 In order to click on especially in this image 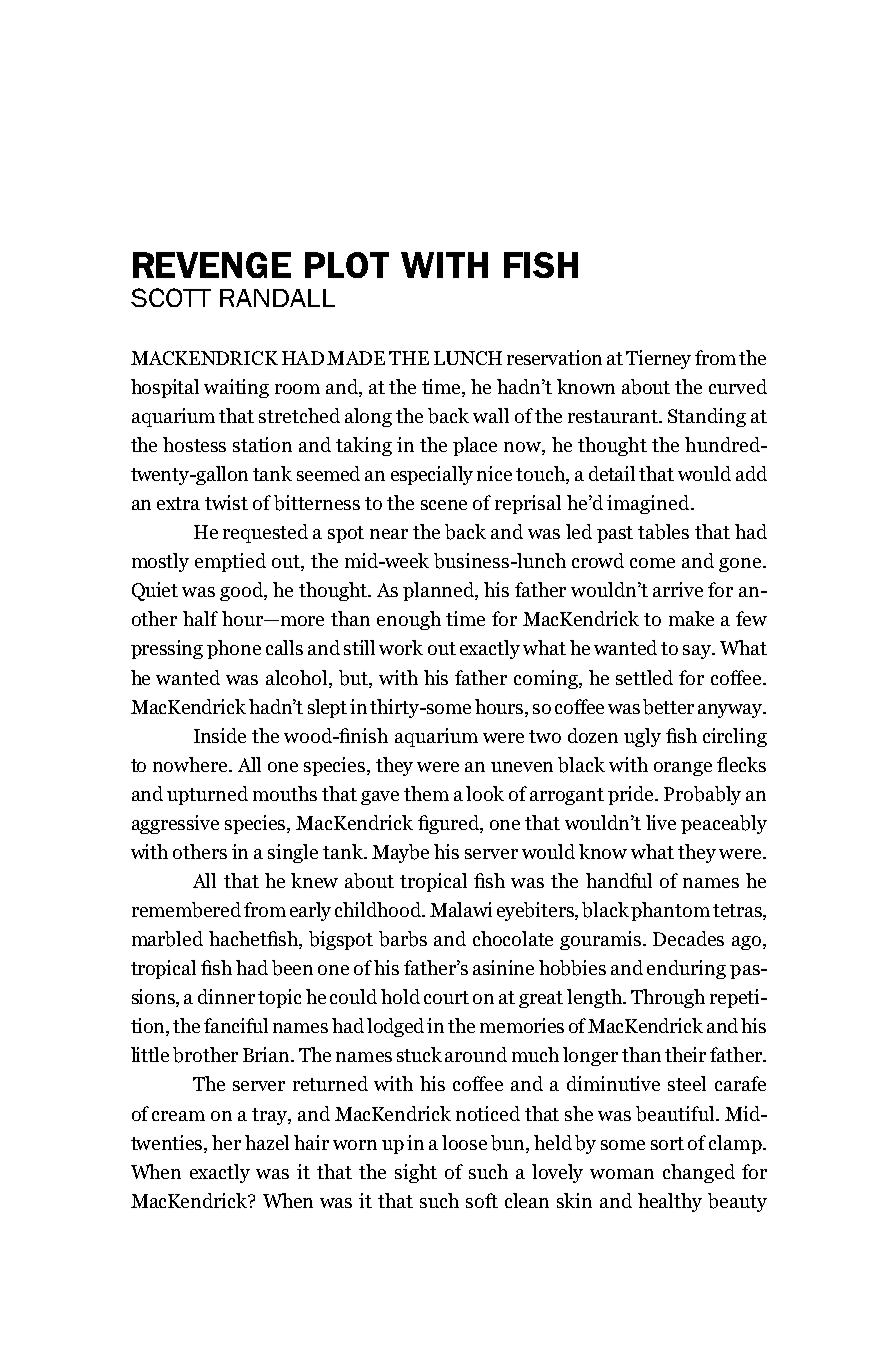, I will do `click(432, 475)`.
